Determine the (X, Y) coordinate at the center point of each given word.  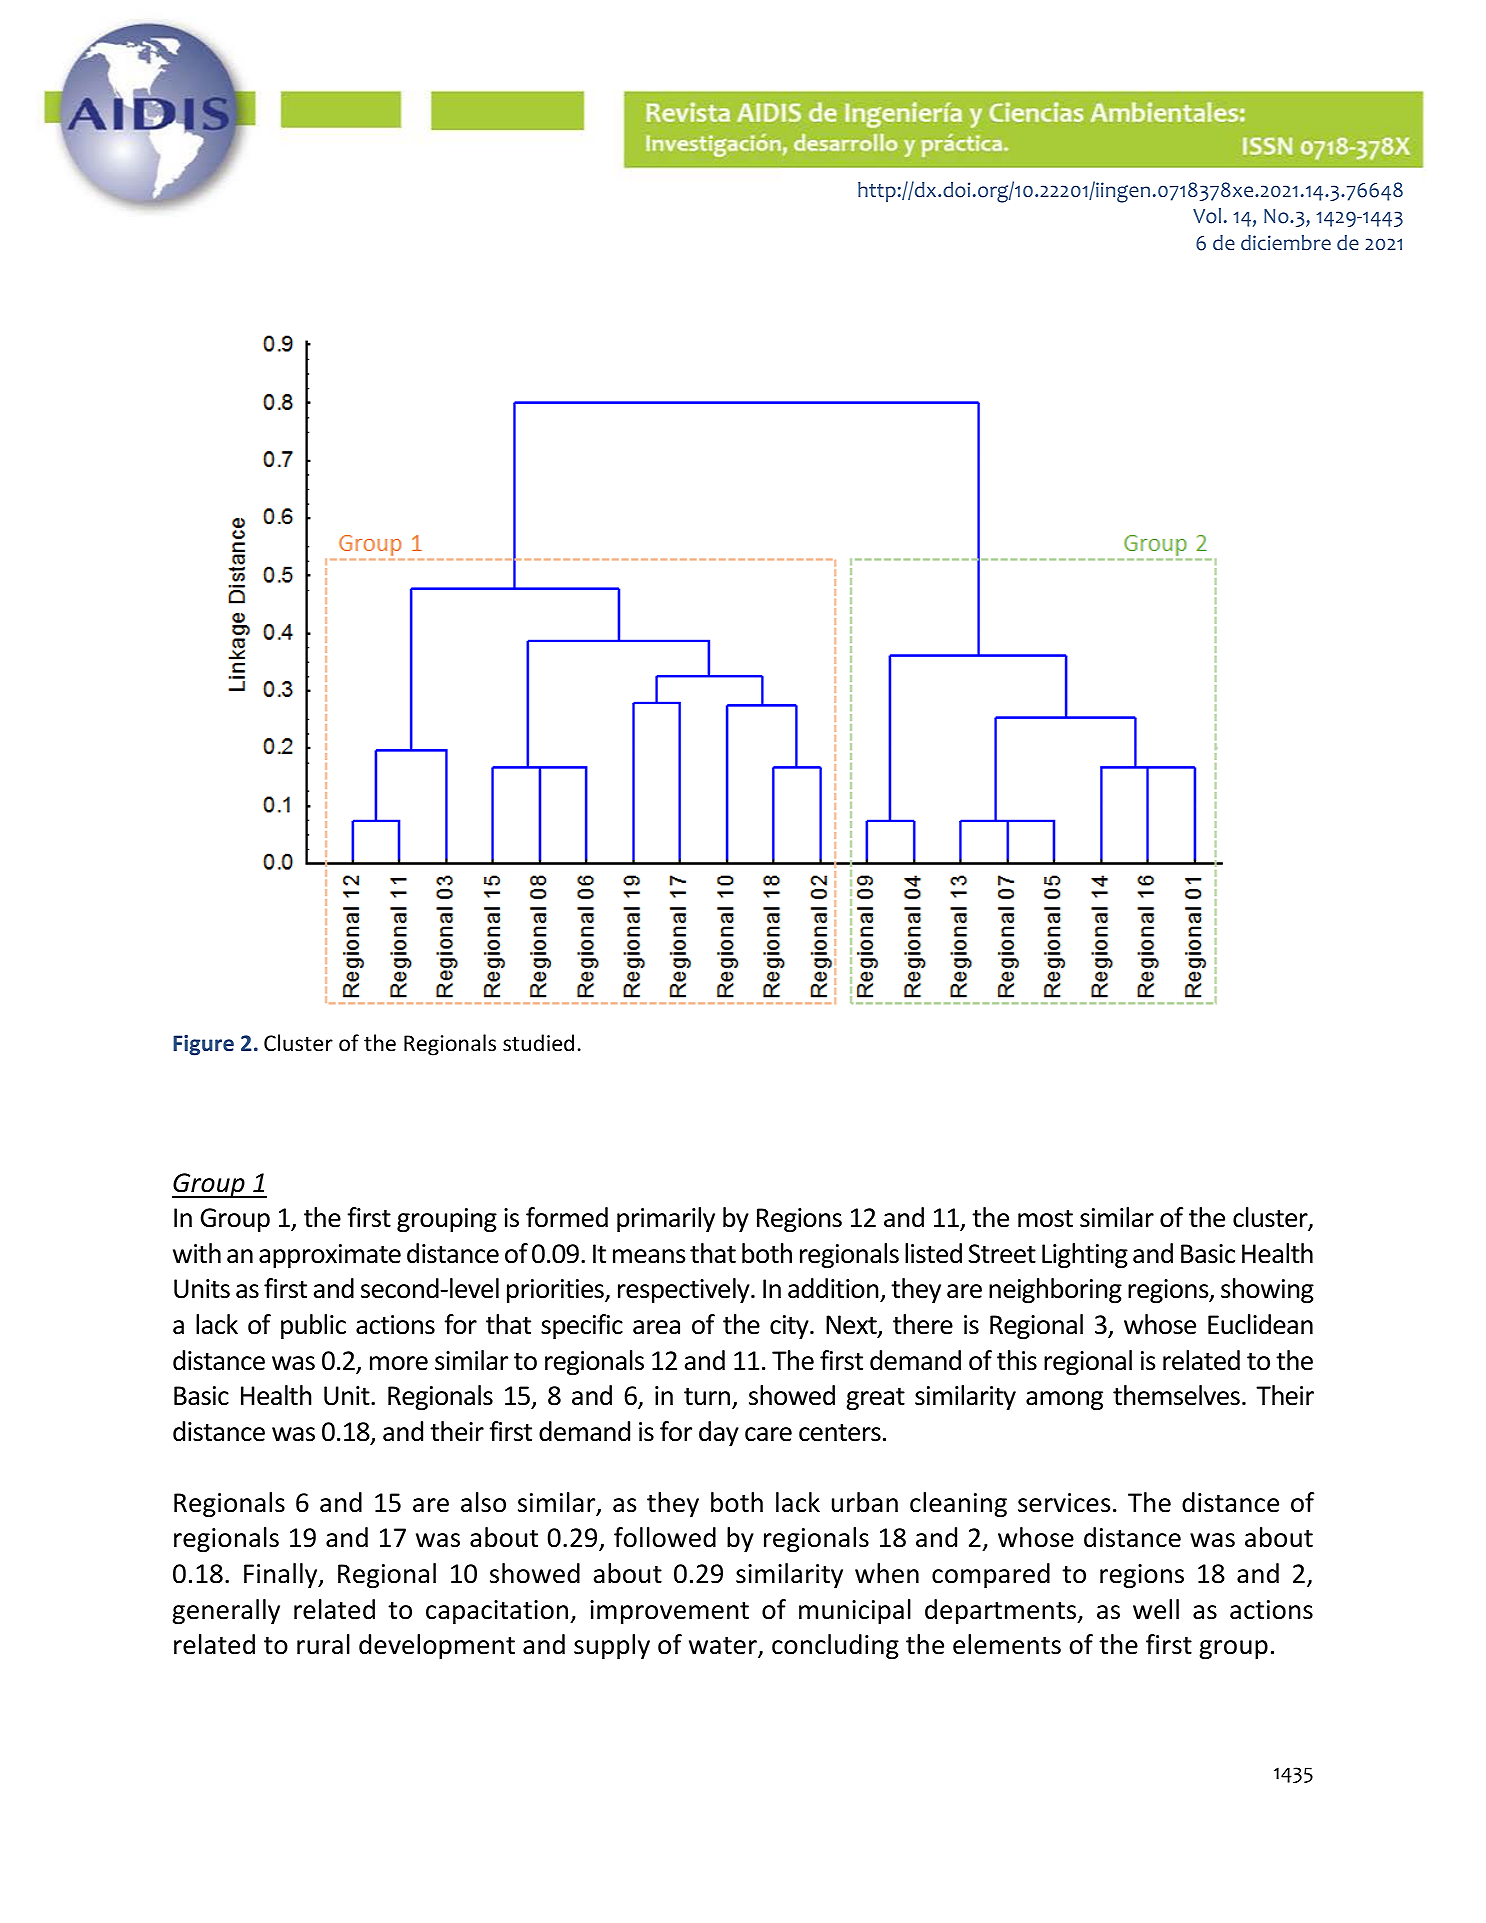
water (724, 1647)
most (1045, 1219)
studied (538, 1043)
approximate (330, 1256)
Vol (1207, 216)
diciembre (1286, 243)
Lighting (1085, 1255)
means (649, 1256)
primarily (666, 1219)
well (1156, 1609)
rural (323, 1644)
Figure (203, 1045)
